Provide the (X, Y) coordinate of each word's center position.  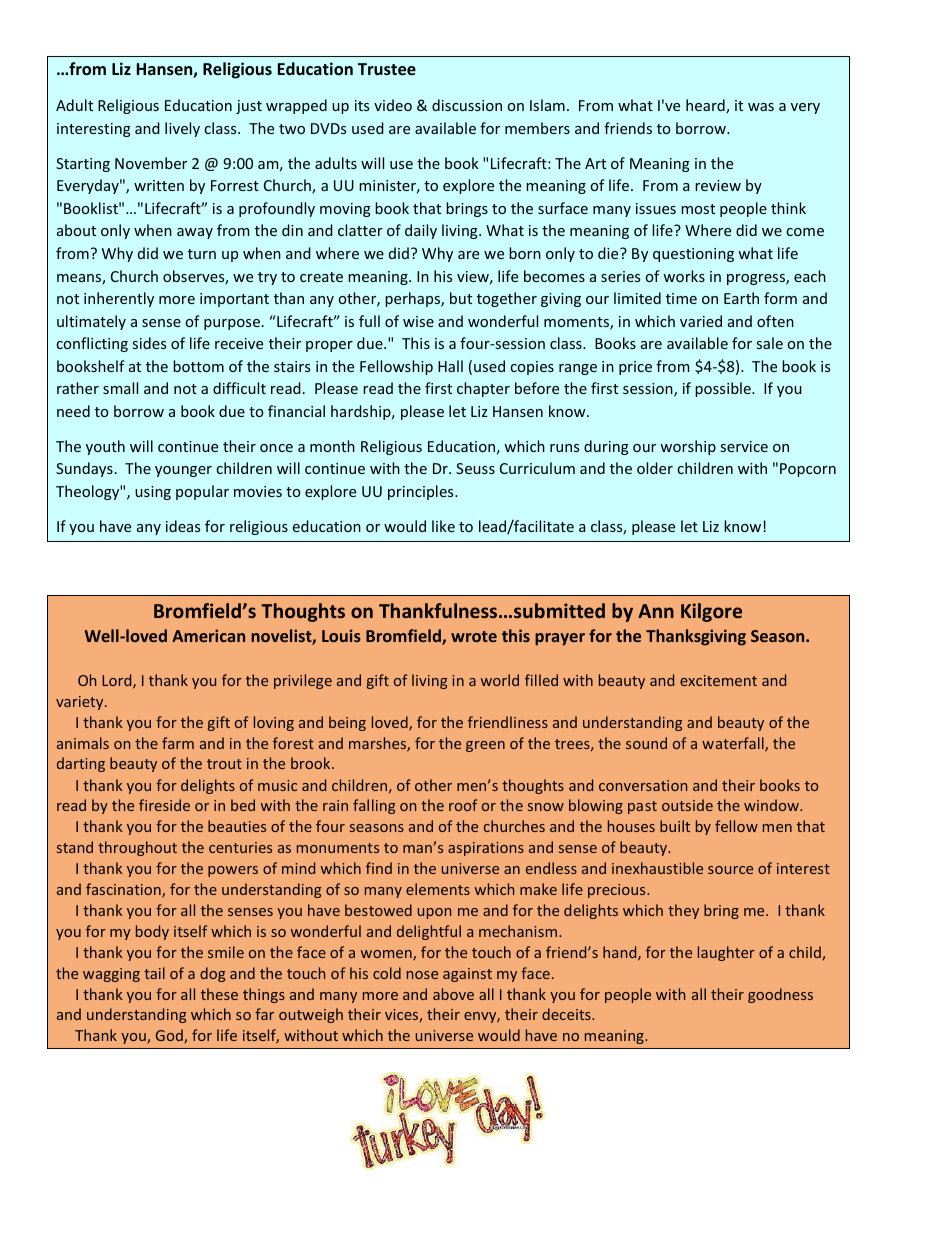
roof (463, 805)
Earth (741, 298)
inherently (119, 299)
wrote (474, 636)
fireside (164, 805)
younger (183, 471)
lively (182, 129)
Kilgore (711, 612)
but (461, 298)
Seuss (475, 468)
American (208, 635)
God (170, 1036)
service (744, 446)
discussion (467, 105)
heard (706, 106)
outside (687, 805)
